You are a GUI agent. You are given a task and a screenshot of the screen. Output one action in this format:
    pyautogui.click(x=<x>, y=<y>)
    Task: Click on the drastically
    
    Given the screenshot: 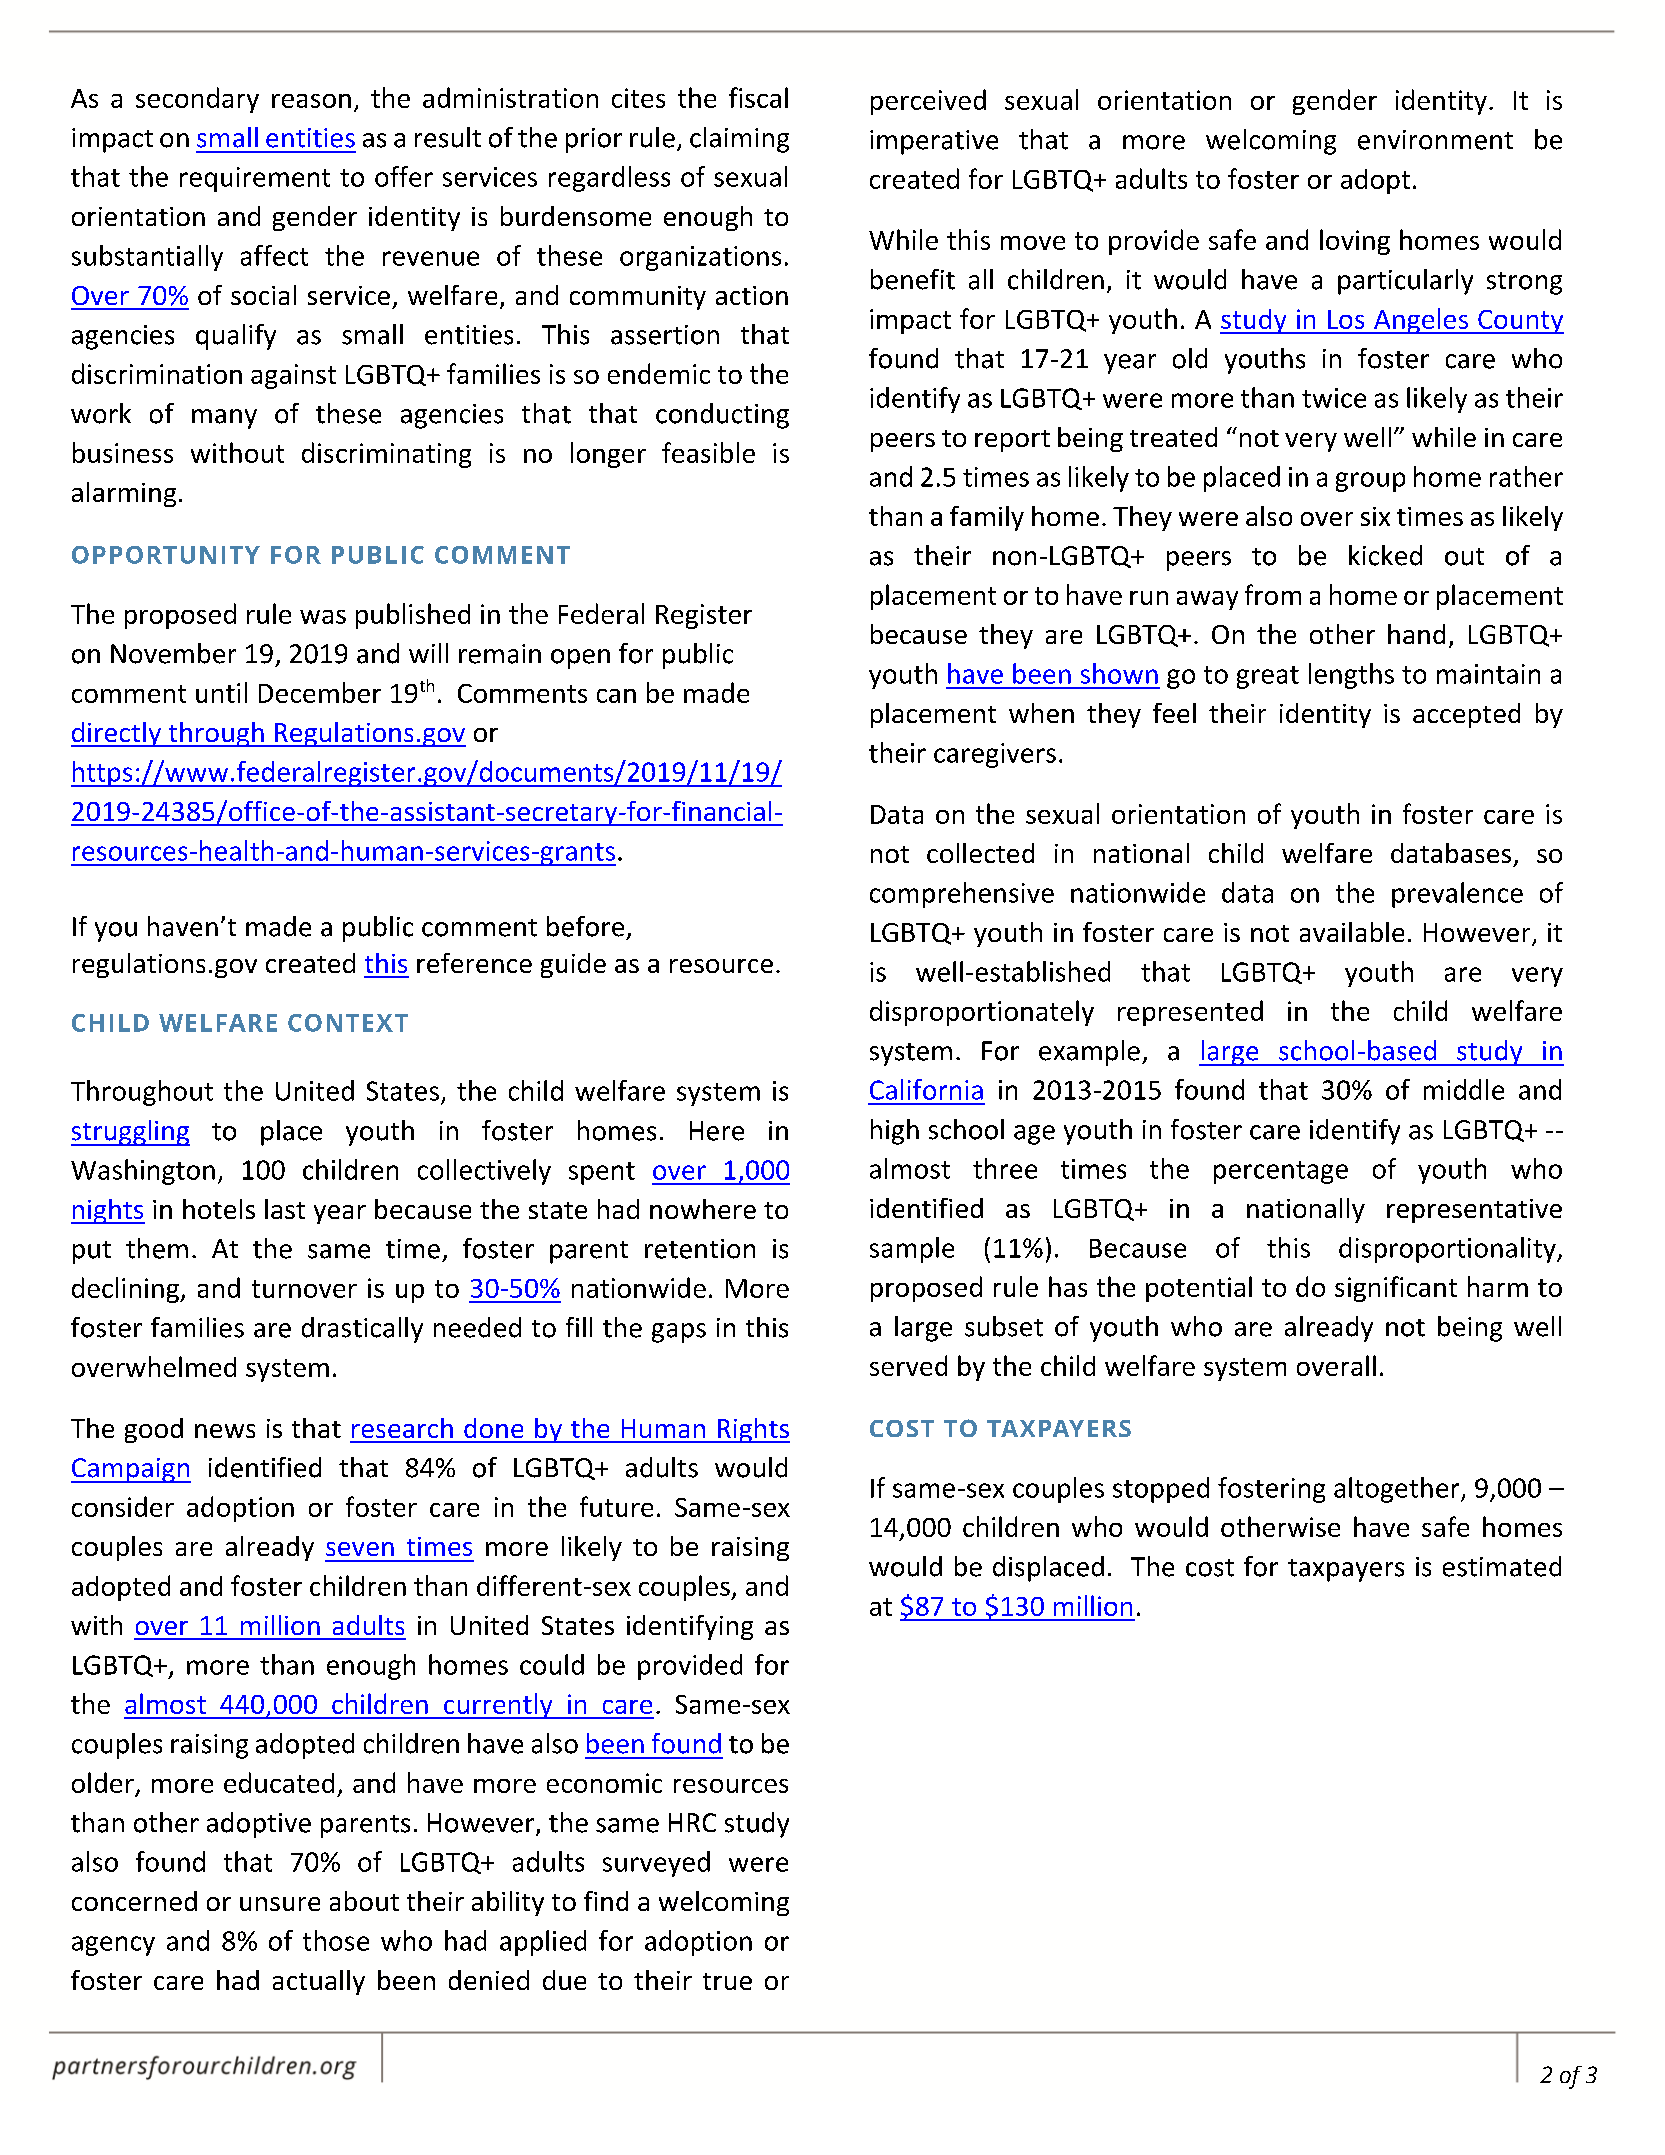 What is the action you would take?
    pyautogui.click(x=362, y=1330)
